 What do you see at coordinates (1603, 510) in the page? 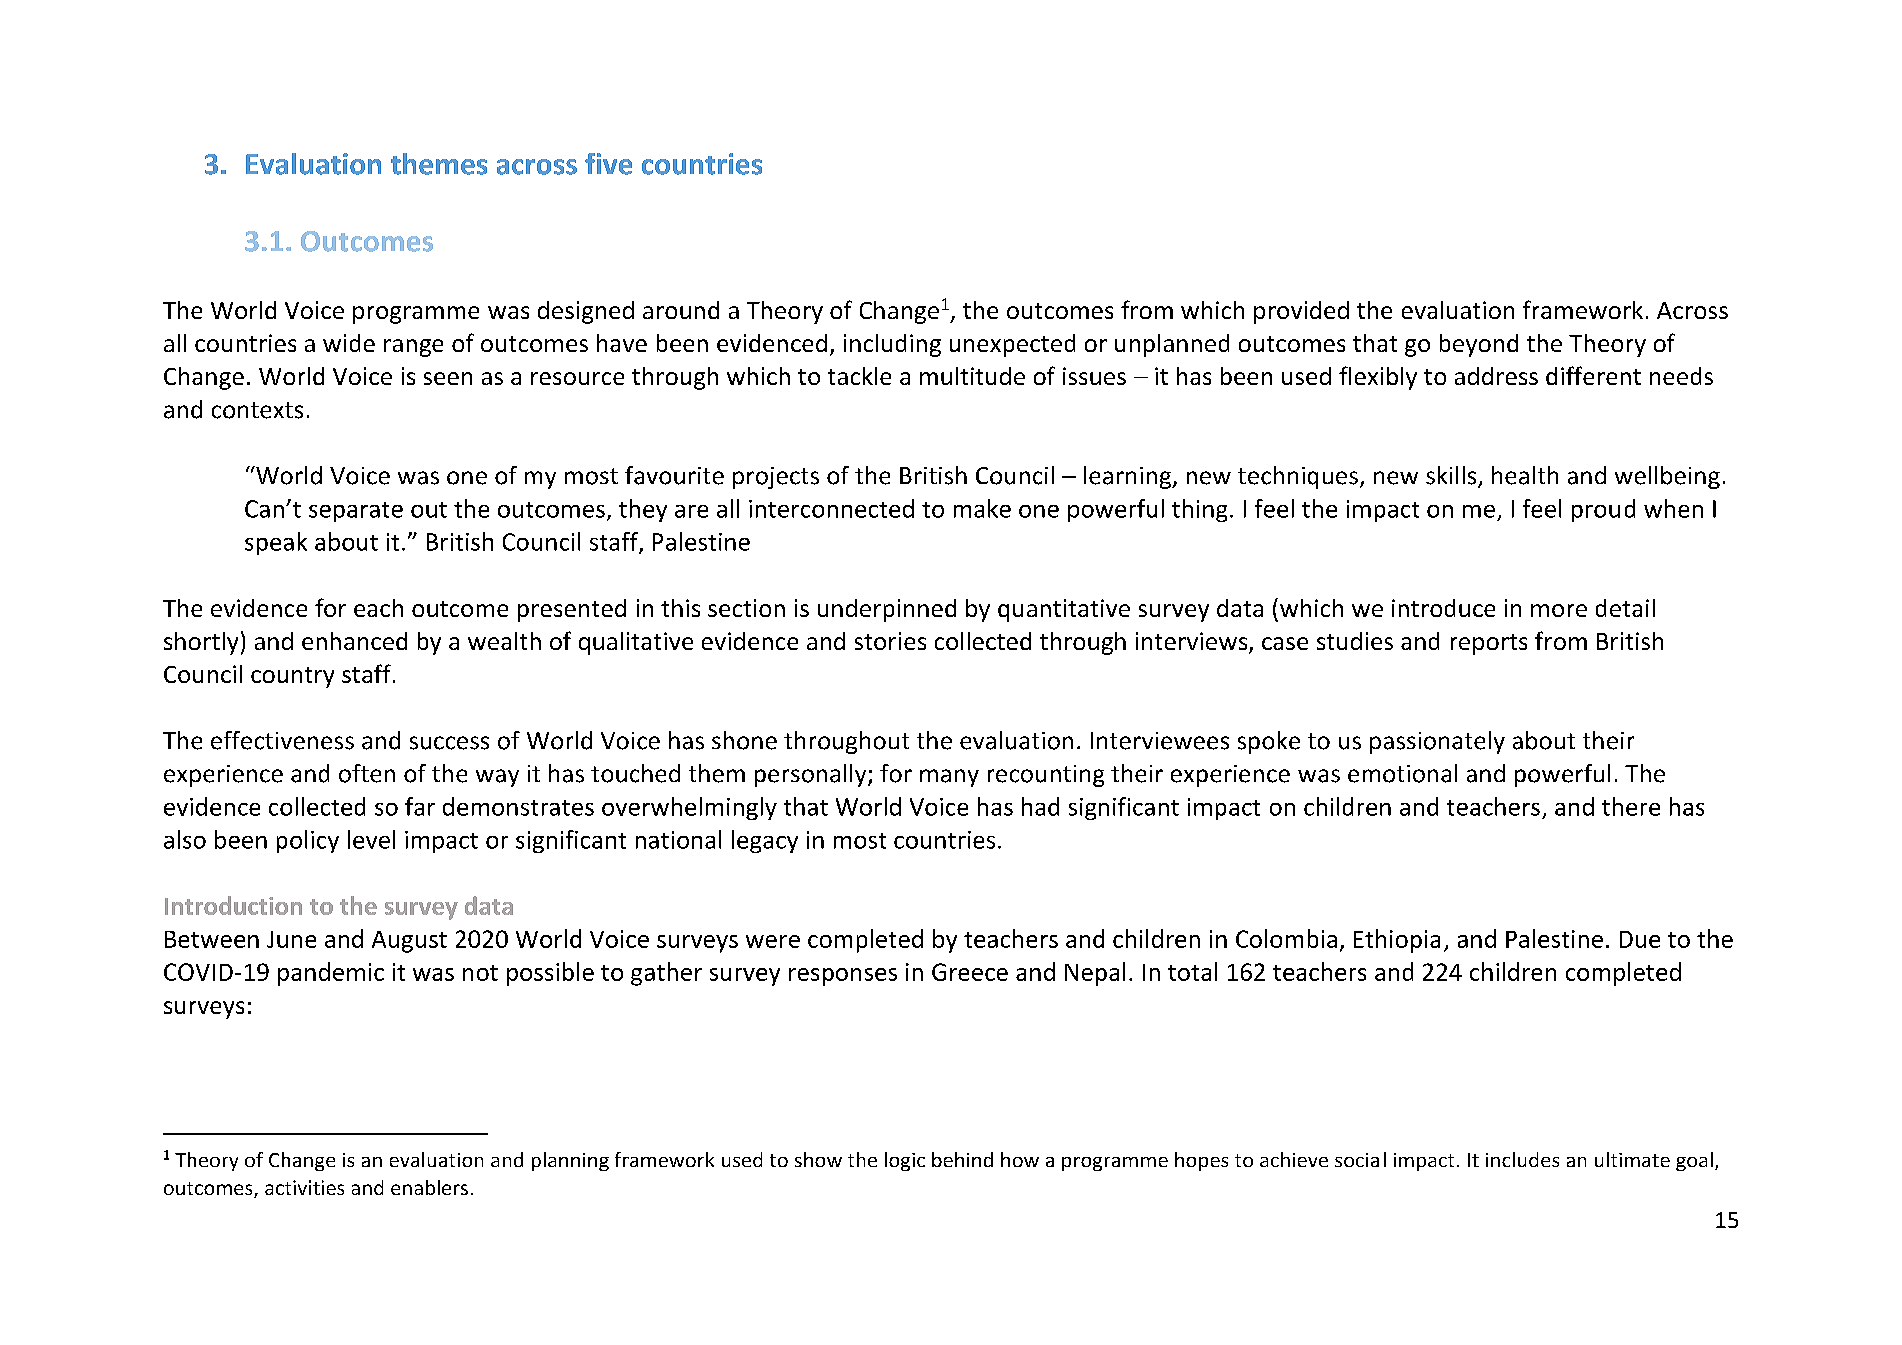
I see `proud` at bounding box center [1603, 510].
